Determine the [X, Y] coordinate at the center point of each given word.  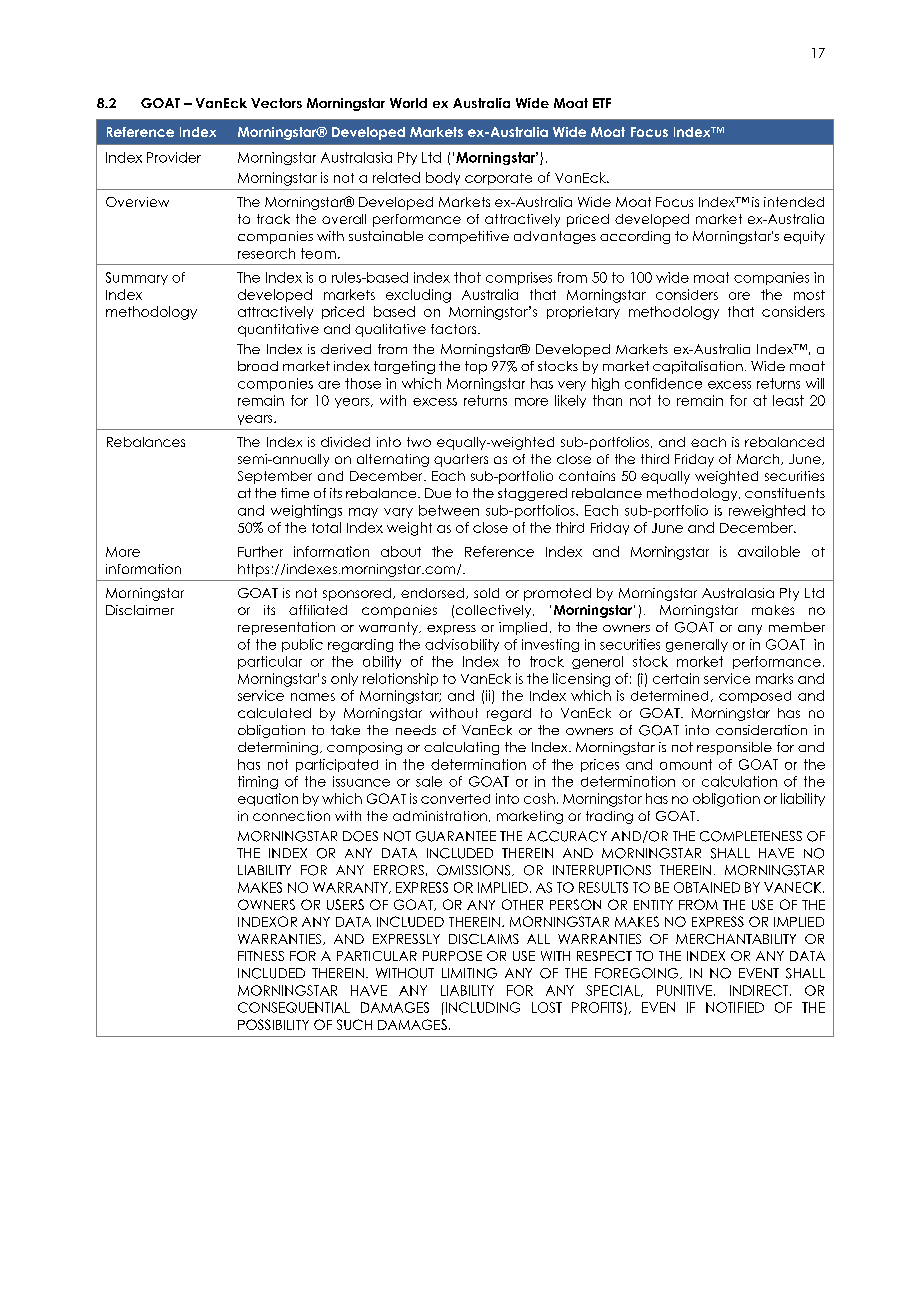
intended [794, 202]
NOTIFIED [735, 1007]
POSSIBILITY [273, 1024]
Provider [174, 157]
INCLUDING [481, 1007]
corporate [498, 179]
